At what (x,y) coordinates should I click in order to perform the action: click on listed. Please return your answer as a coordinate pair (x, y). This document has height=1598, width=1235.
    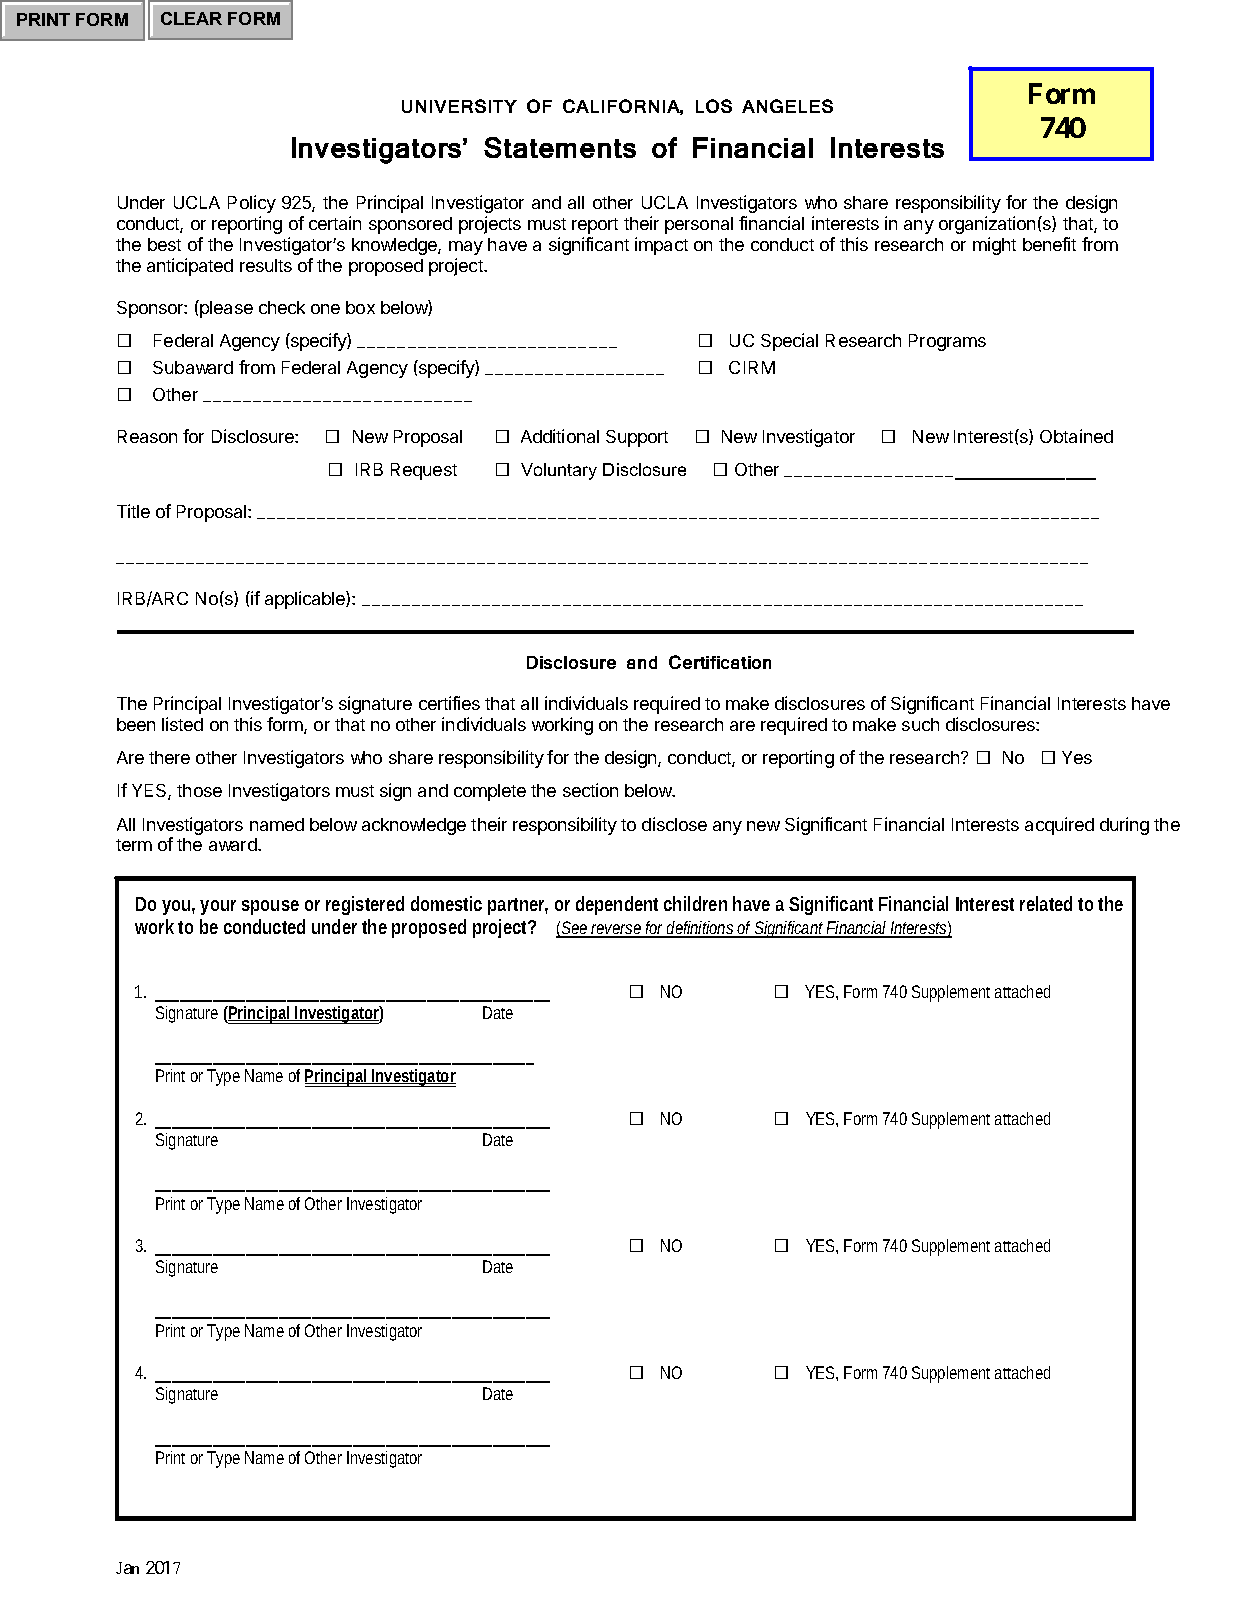
    Looking at the image, I should click on (182, 724).
